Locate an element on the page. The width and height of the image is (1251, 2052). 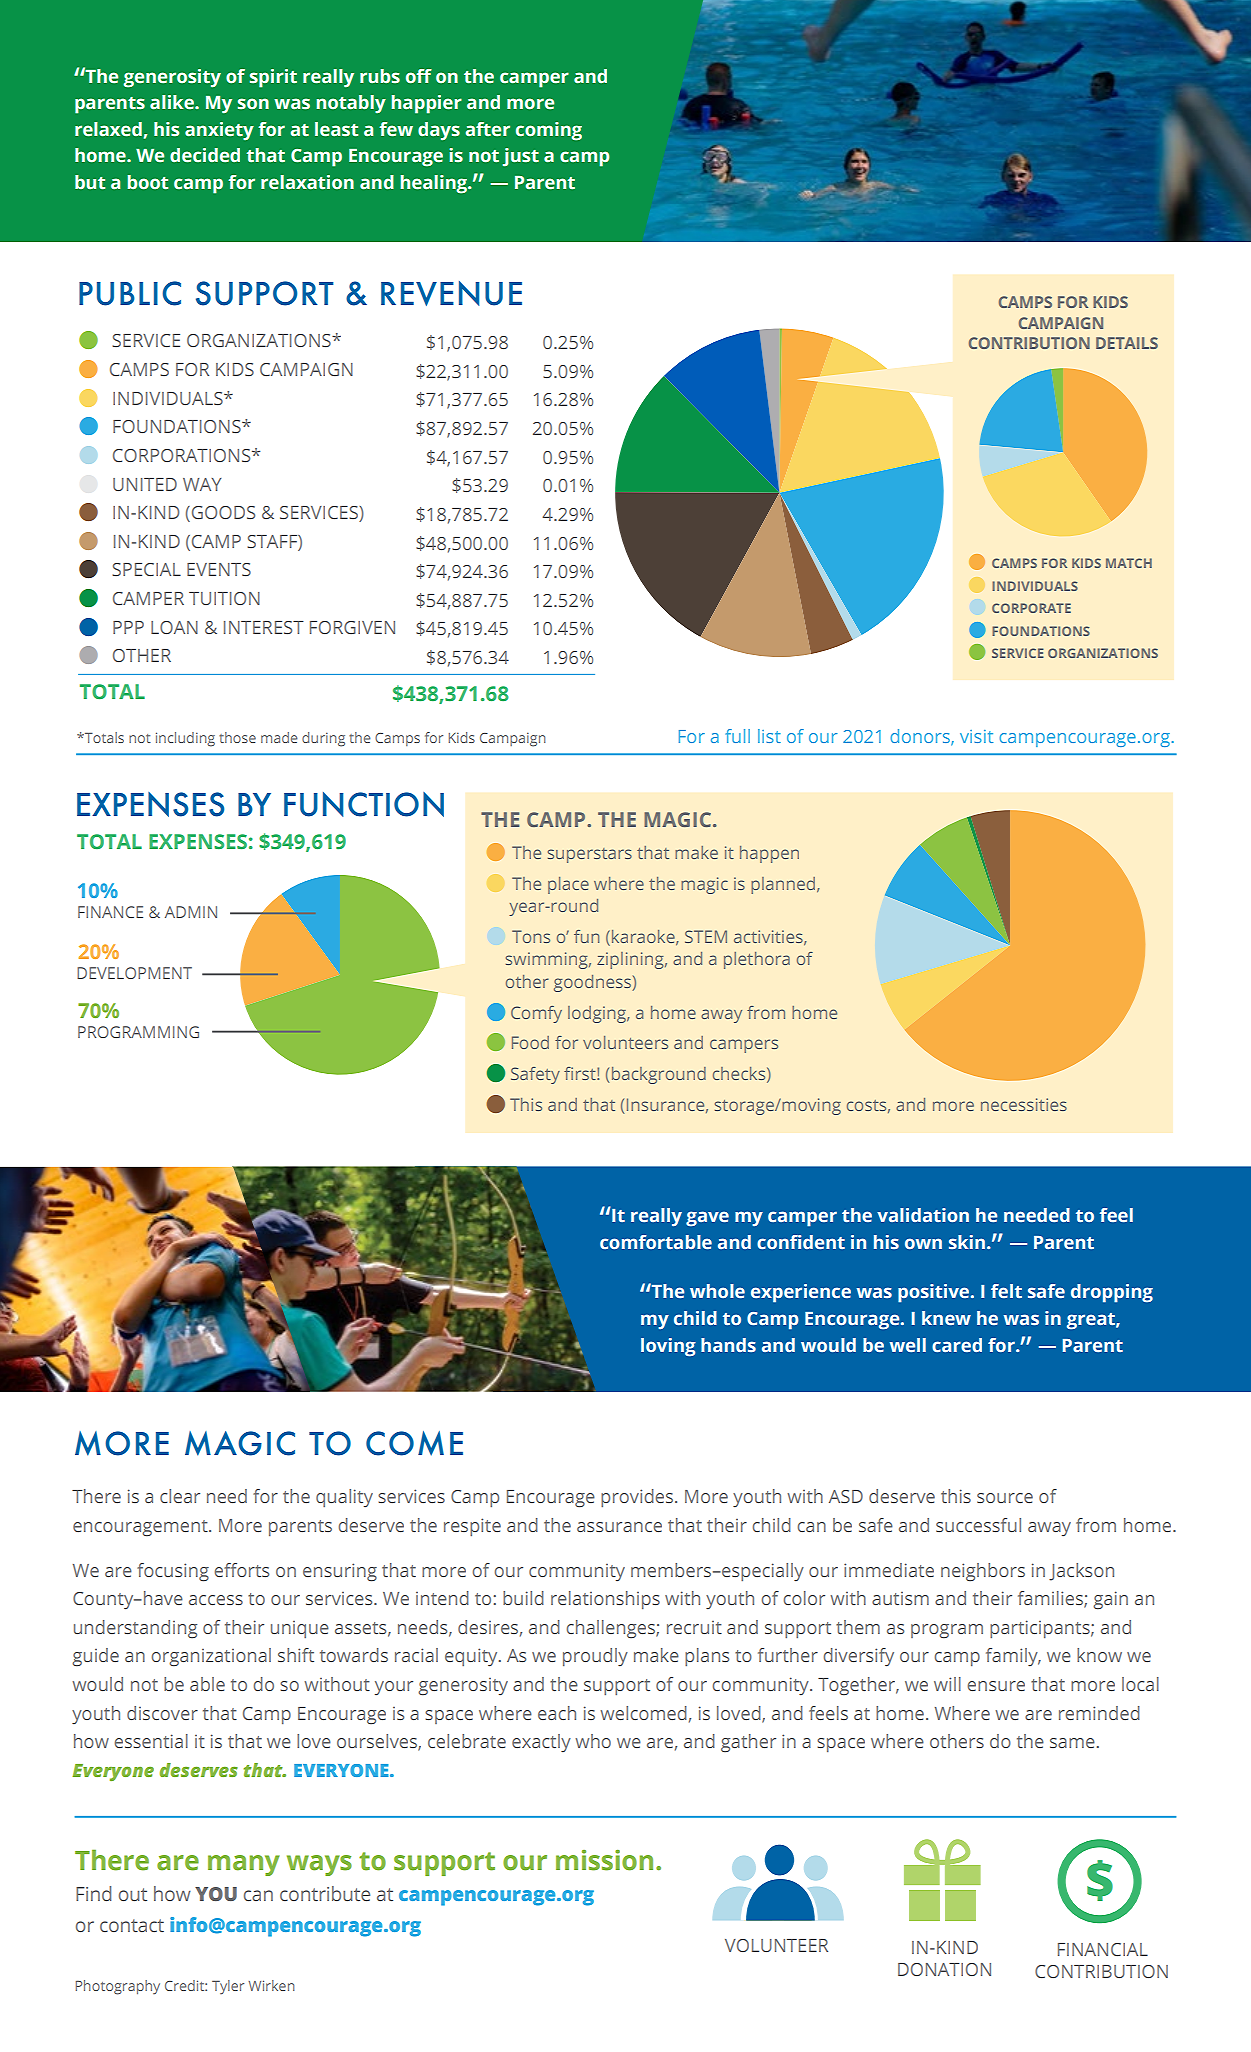
anxiety is located at coordinates (219, 131).
